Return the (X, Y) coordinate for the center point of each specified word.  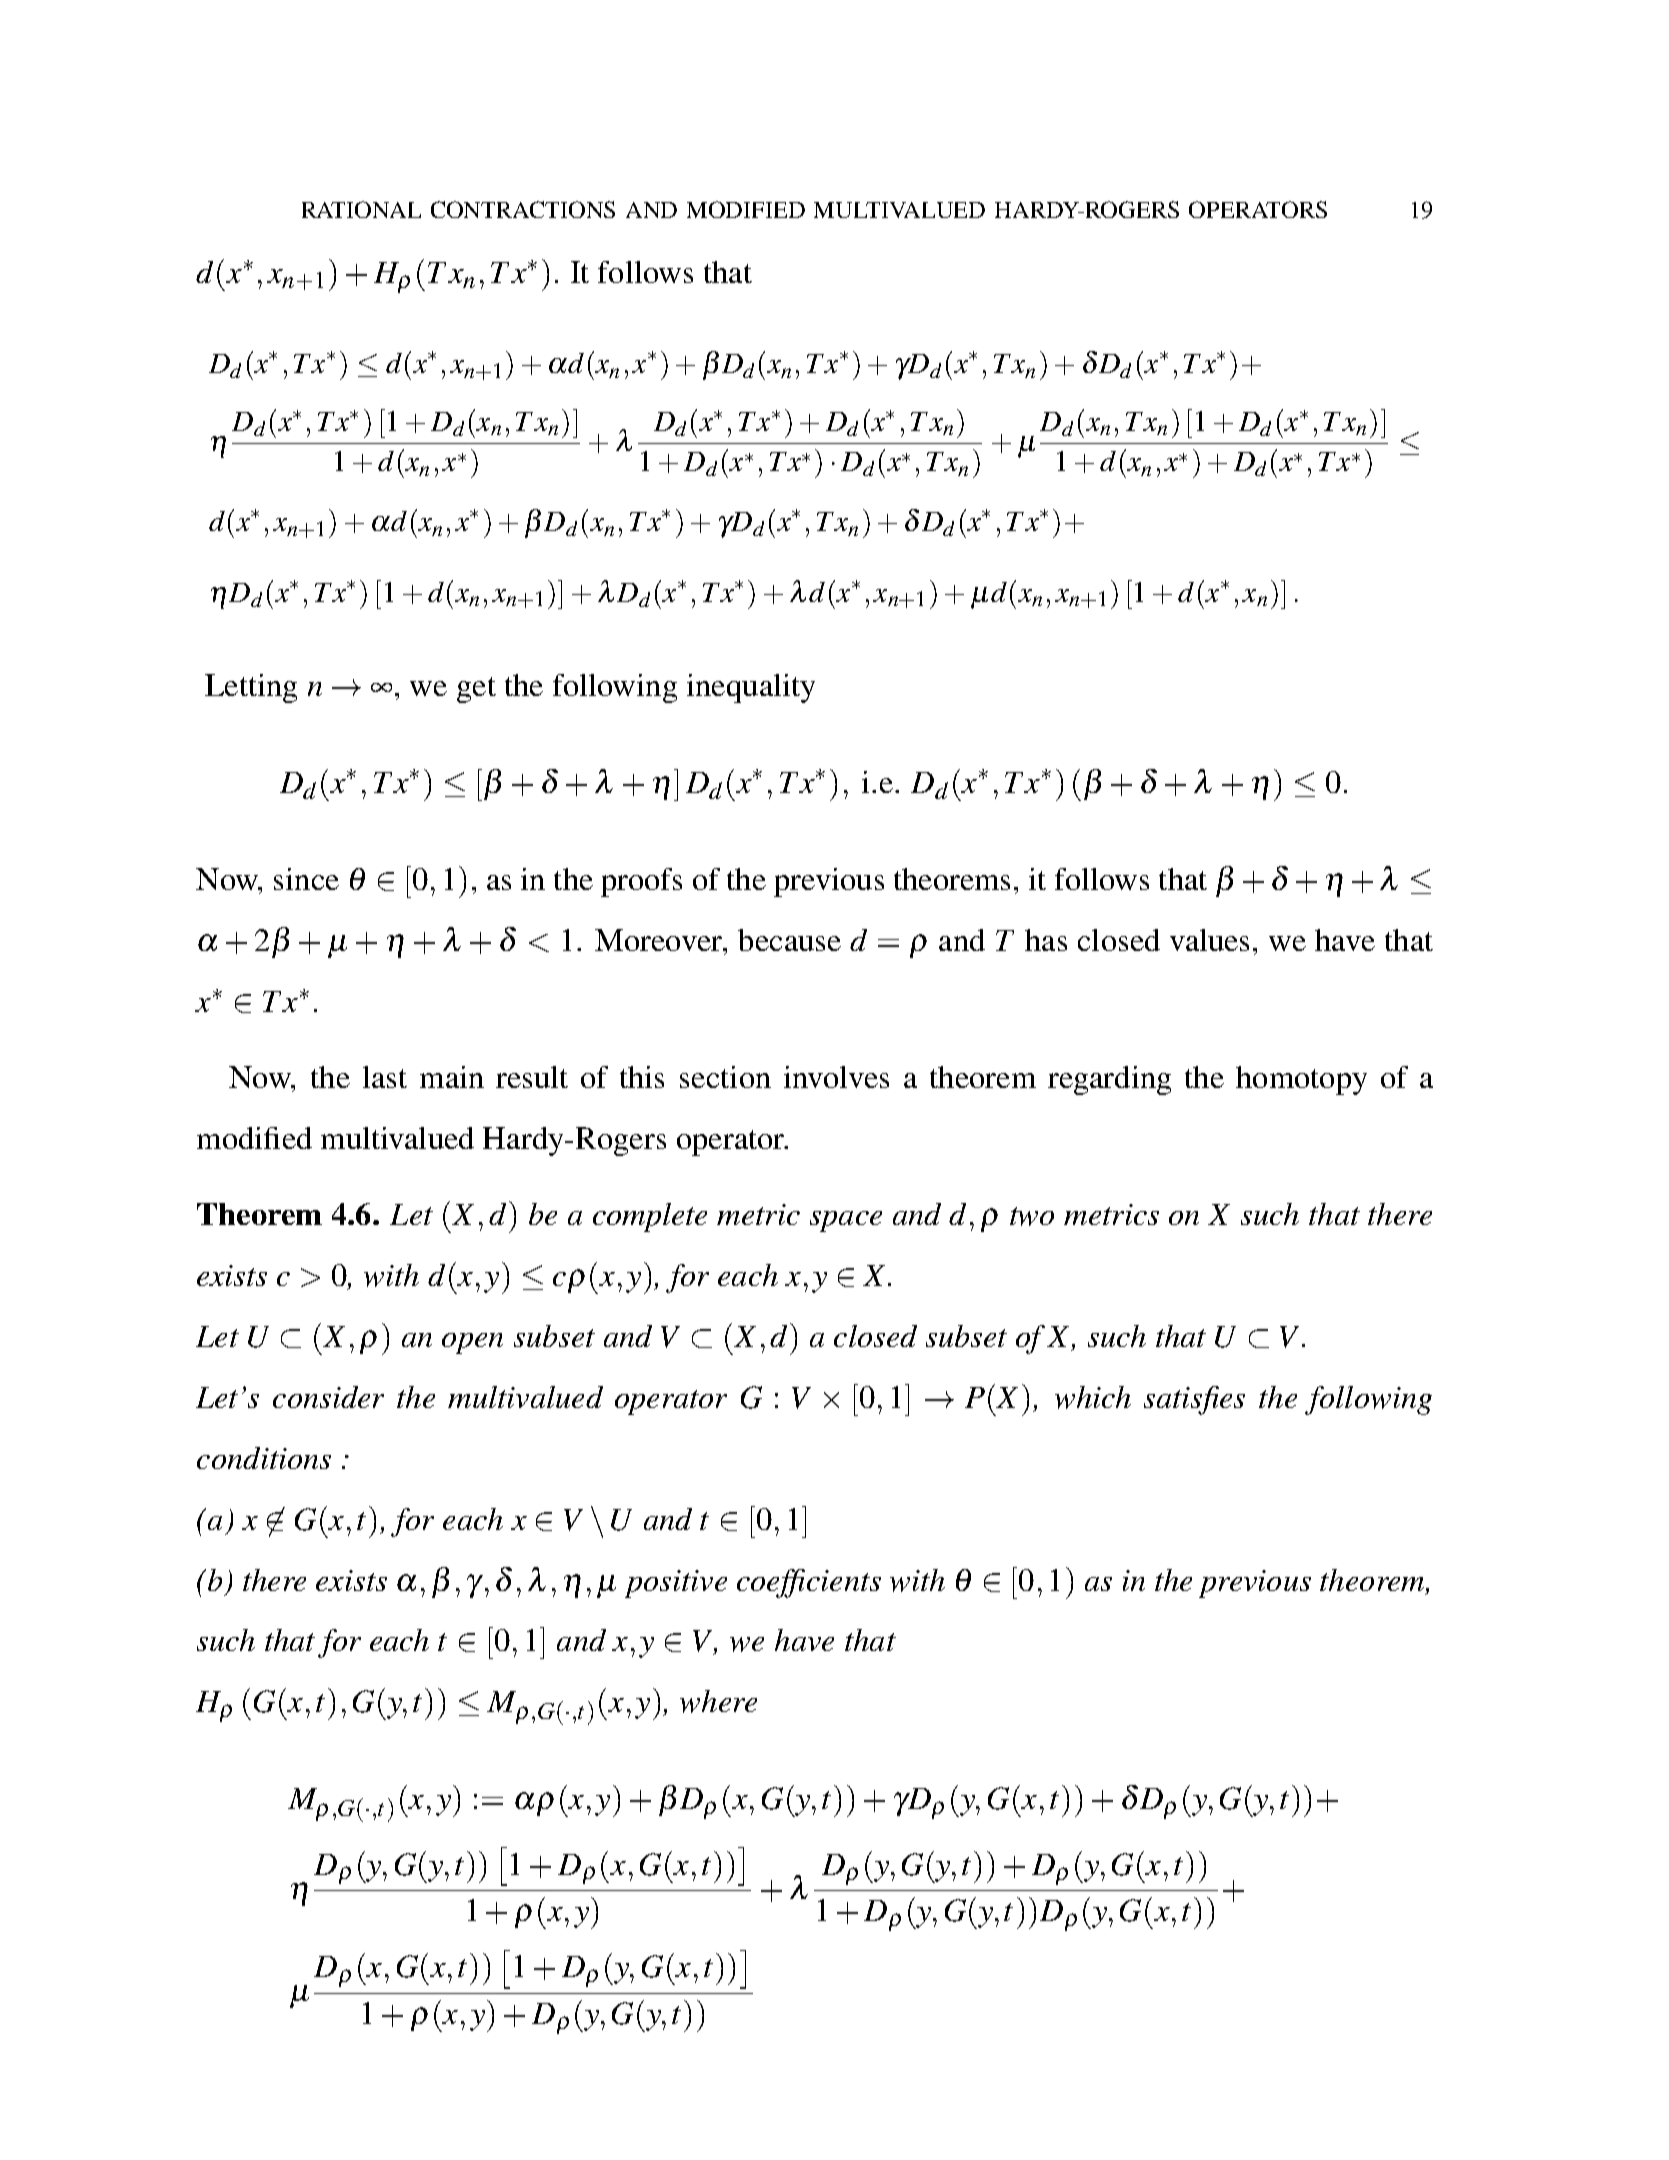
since (306, 879)
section (725, 1077)
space (846, 1221)
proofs (641, 882)
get (476, 690)
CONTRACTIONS (523, 209)
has (1046, 940)
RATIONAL (361, 209)
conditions (264, 1458)
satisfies (1194, 1400)
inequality (751, 688)
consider (328, 1397)
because (789, 940)
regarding (1109, 1080)
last (385, 1077)
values (1209, 940)
